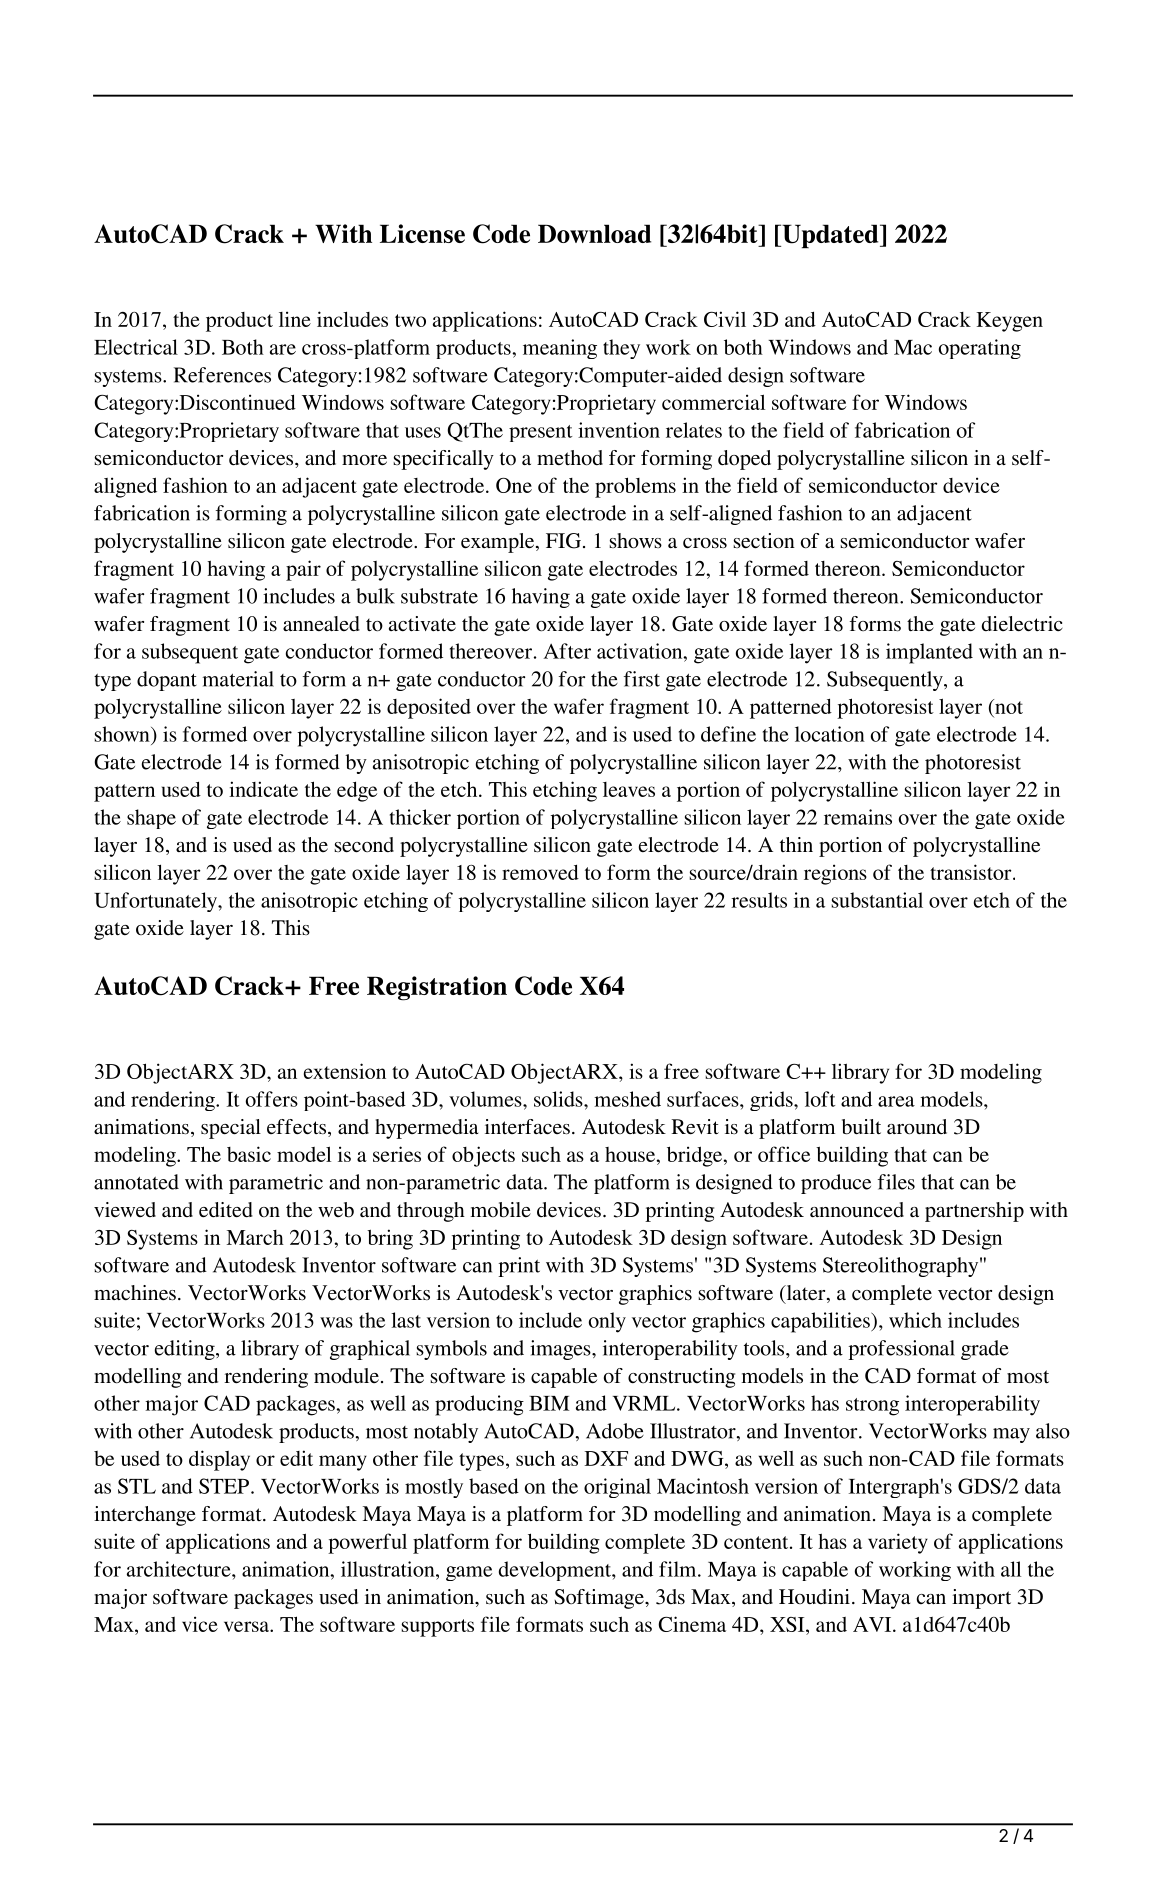  I want to click on basic, so click(249, 1154).
